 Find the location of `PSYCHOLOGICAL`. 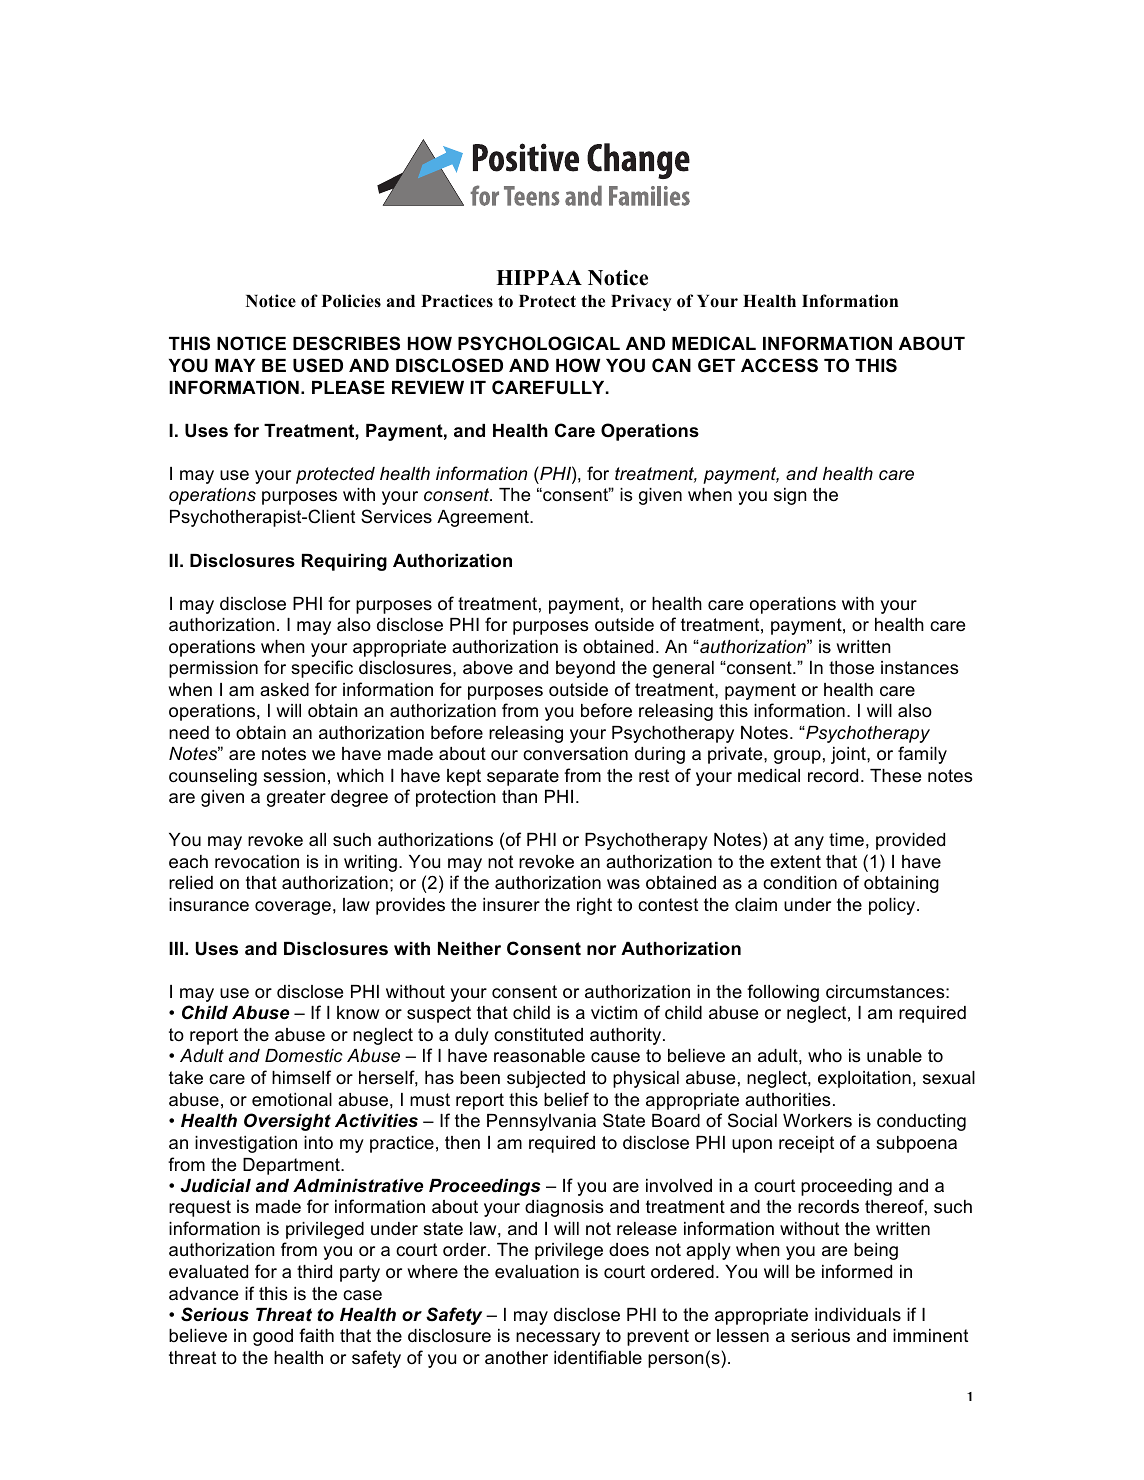

PSYCHOLOGICAL is located at coordinates (539, 343).
